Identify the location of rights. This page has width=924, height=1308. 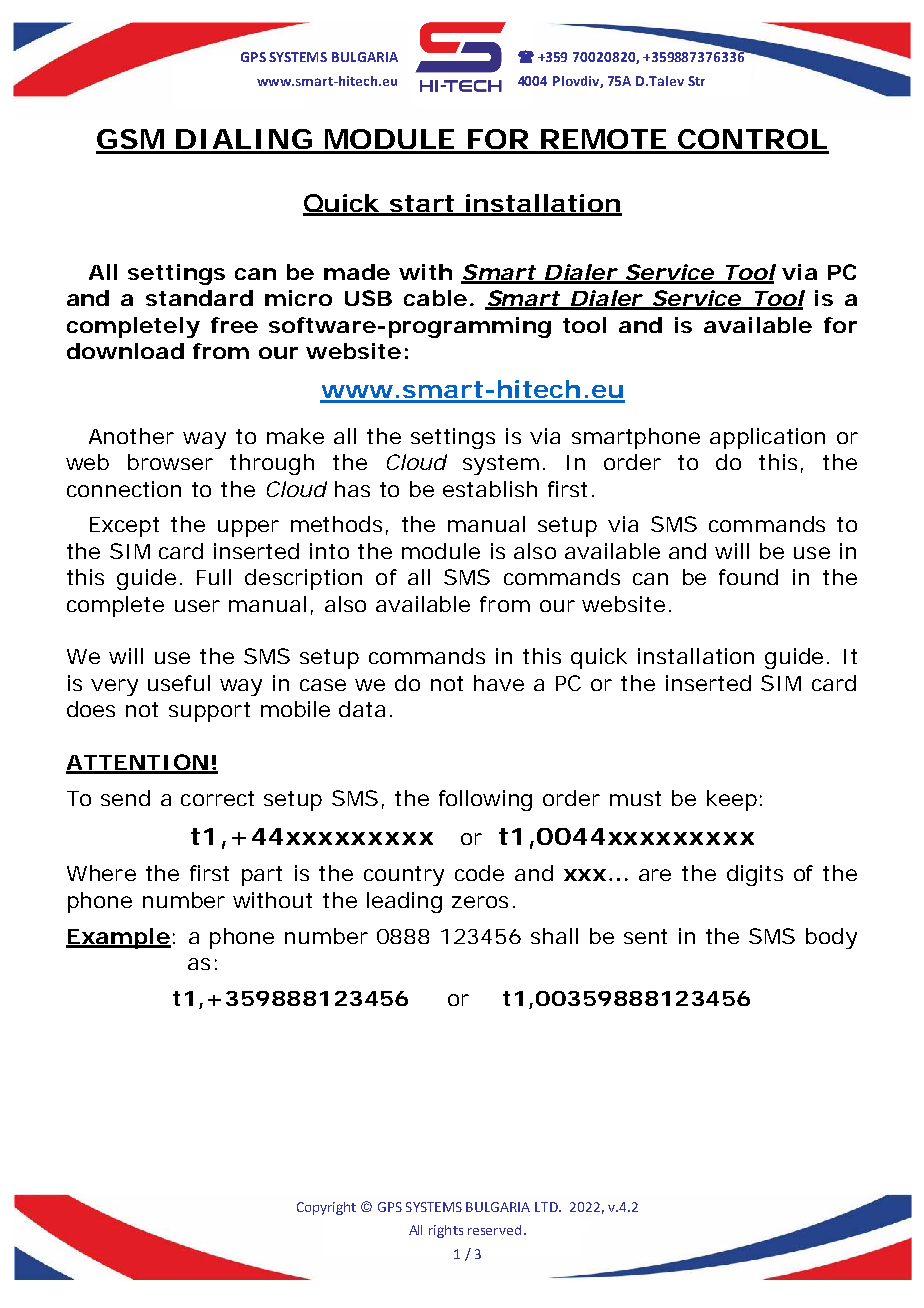
(446, 1231).
